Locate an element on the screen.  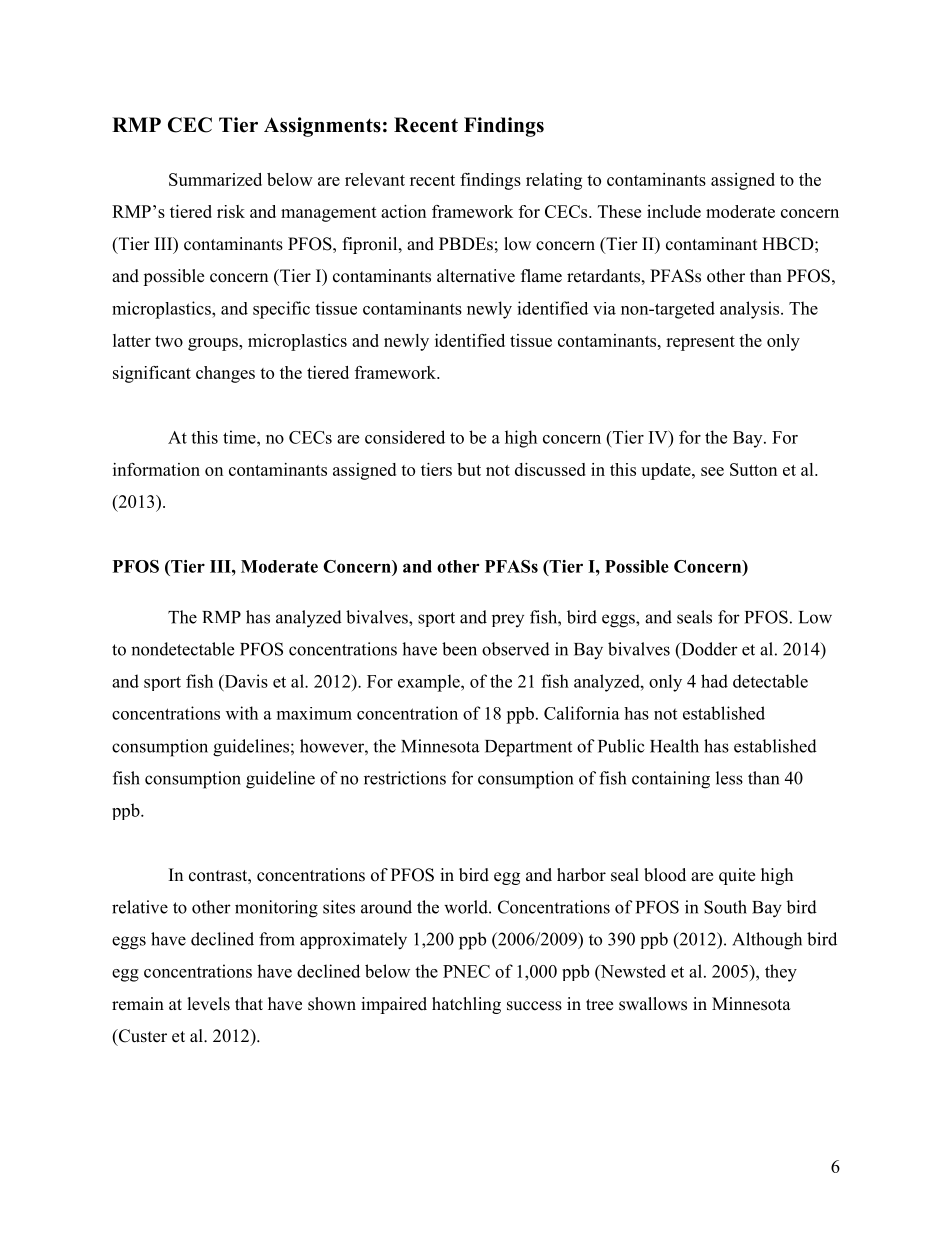
levels is located at coordinates (209, 1004).
